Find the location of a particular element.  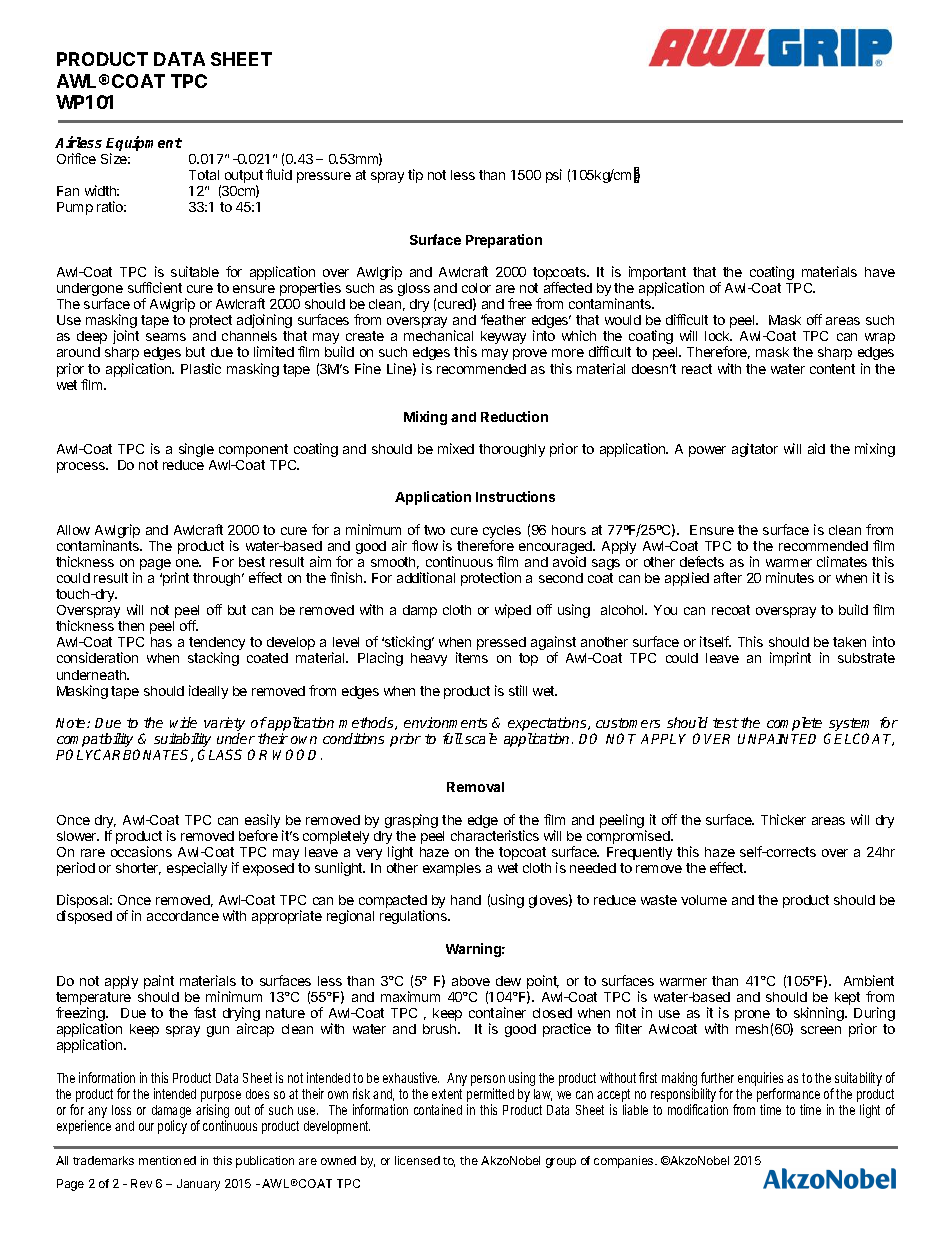

has is located at coordinates (161, 642).
